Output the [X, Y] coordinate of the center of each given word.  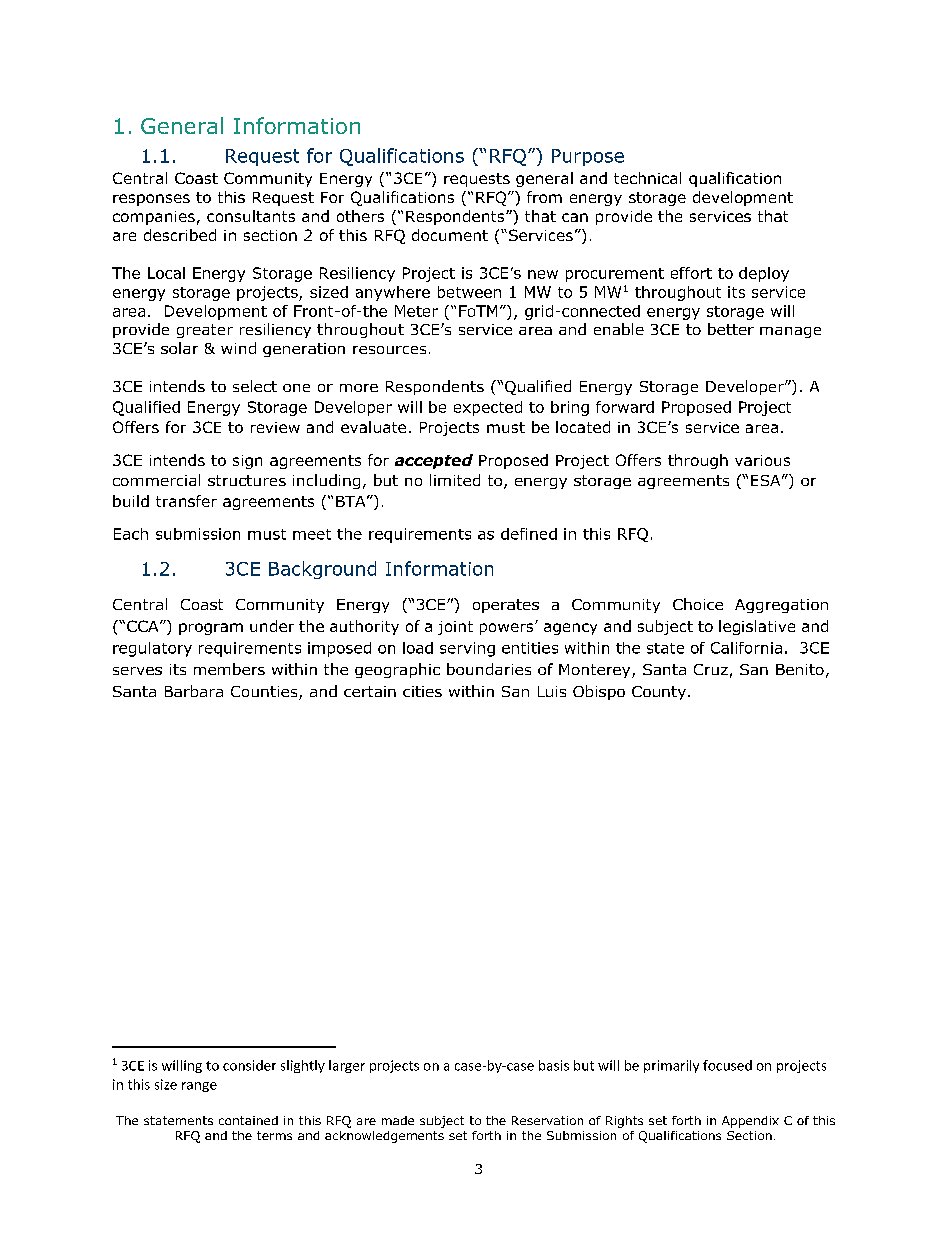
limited [455, 480]
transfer [186, 501]
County [660, 693]
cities [422, 691]
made [398, 1120]
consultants [251, 216]
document [450, 235]
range [199, 1087]
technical [647, 178]
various [762, 460]
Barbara [194, 691]
